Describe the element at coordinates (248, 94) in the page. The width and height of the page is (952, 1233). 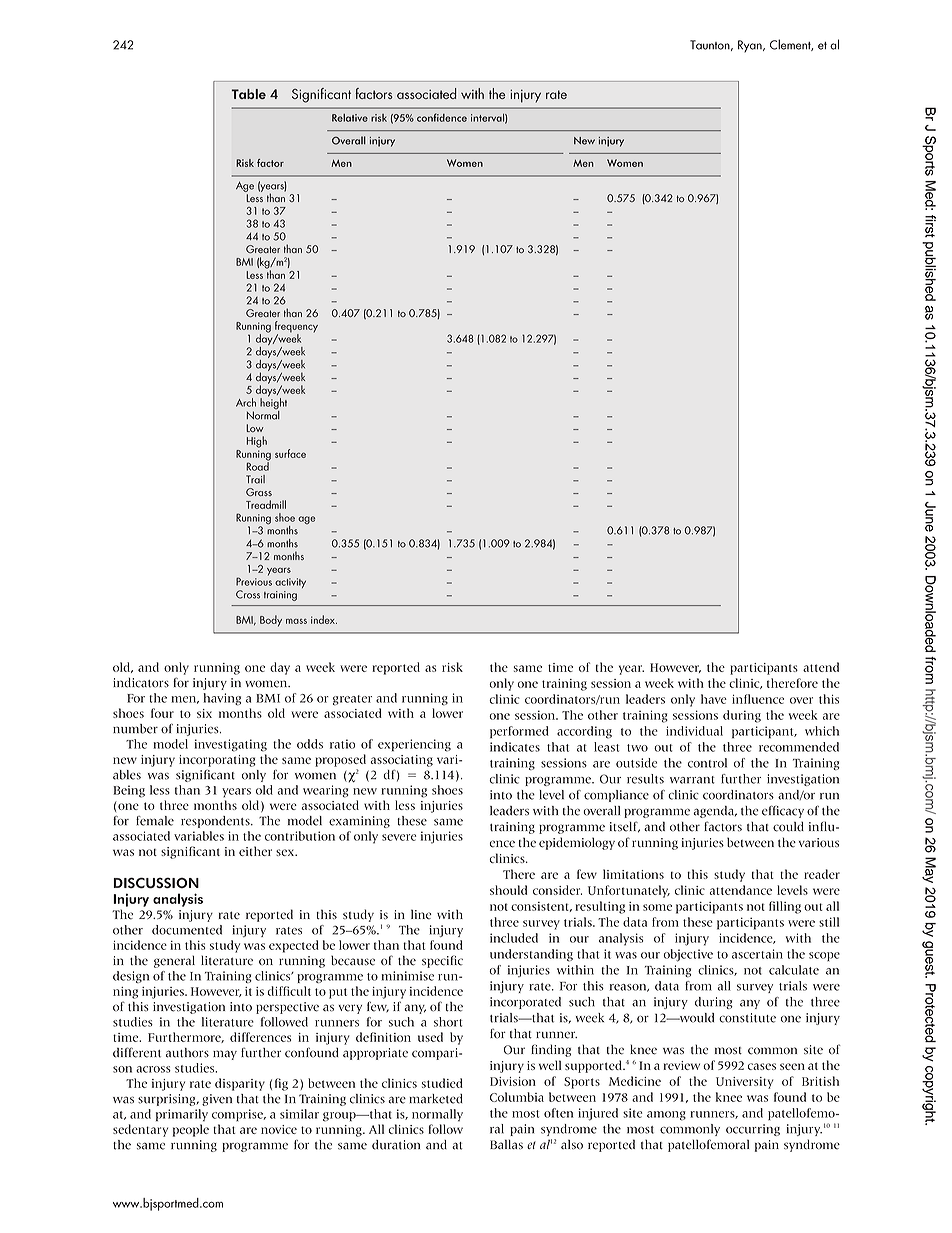
I see `Table` at that location.
